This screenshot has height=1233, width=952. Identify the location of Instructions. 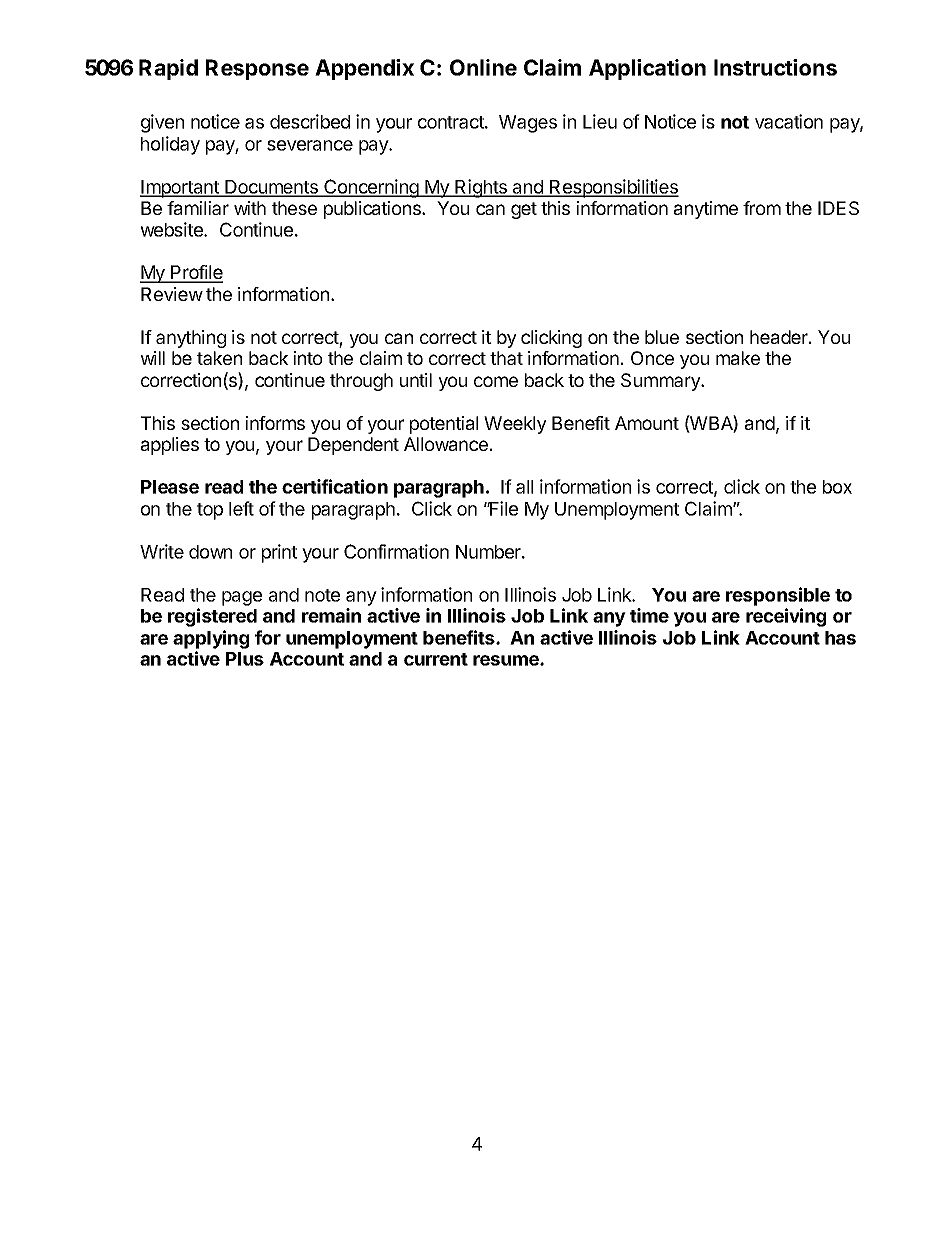
(775, 67).
